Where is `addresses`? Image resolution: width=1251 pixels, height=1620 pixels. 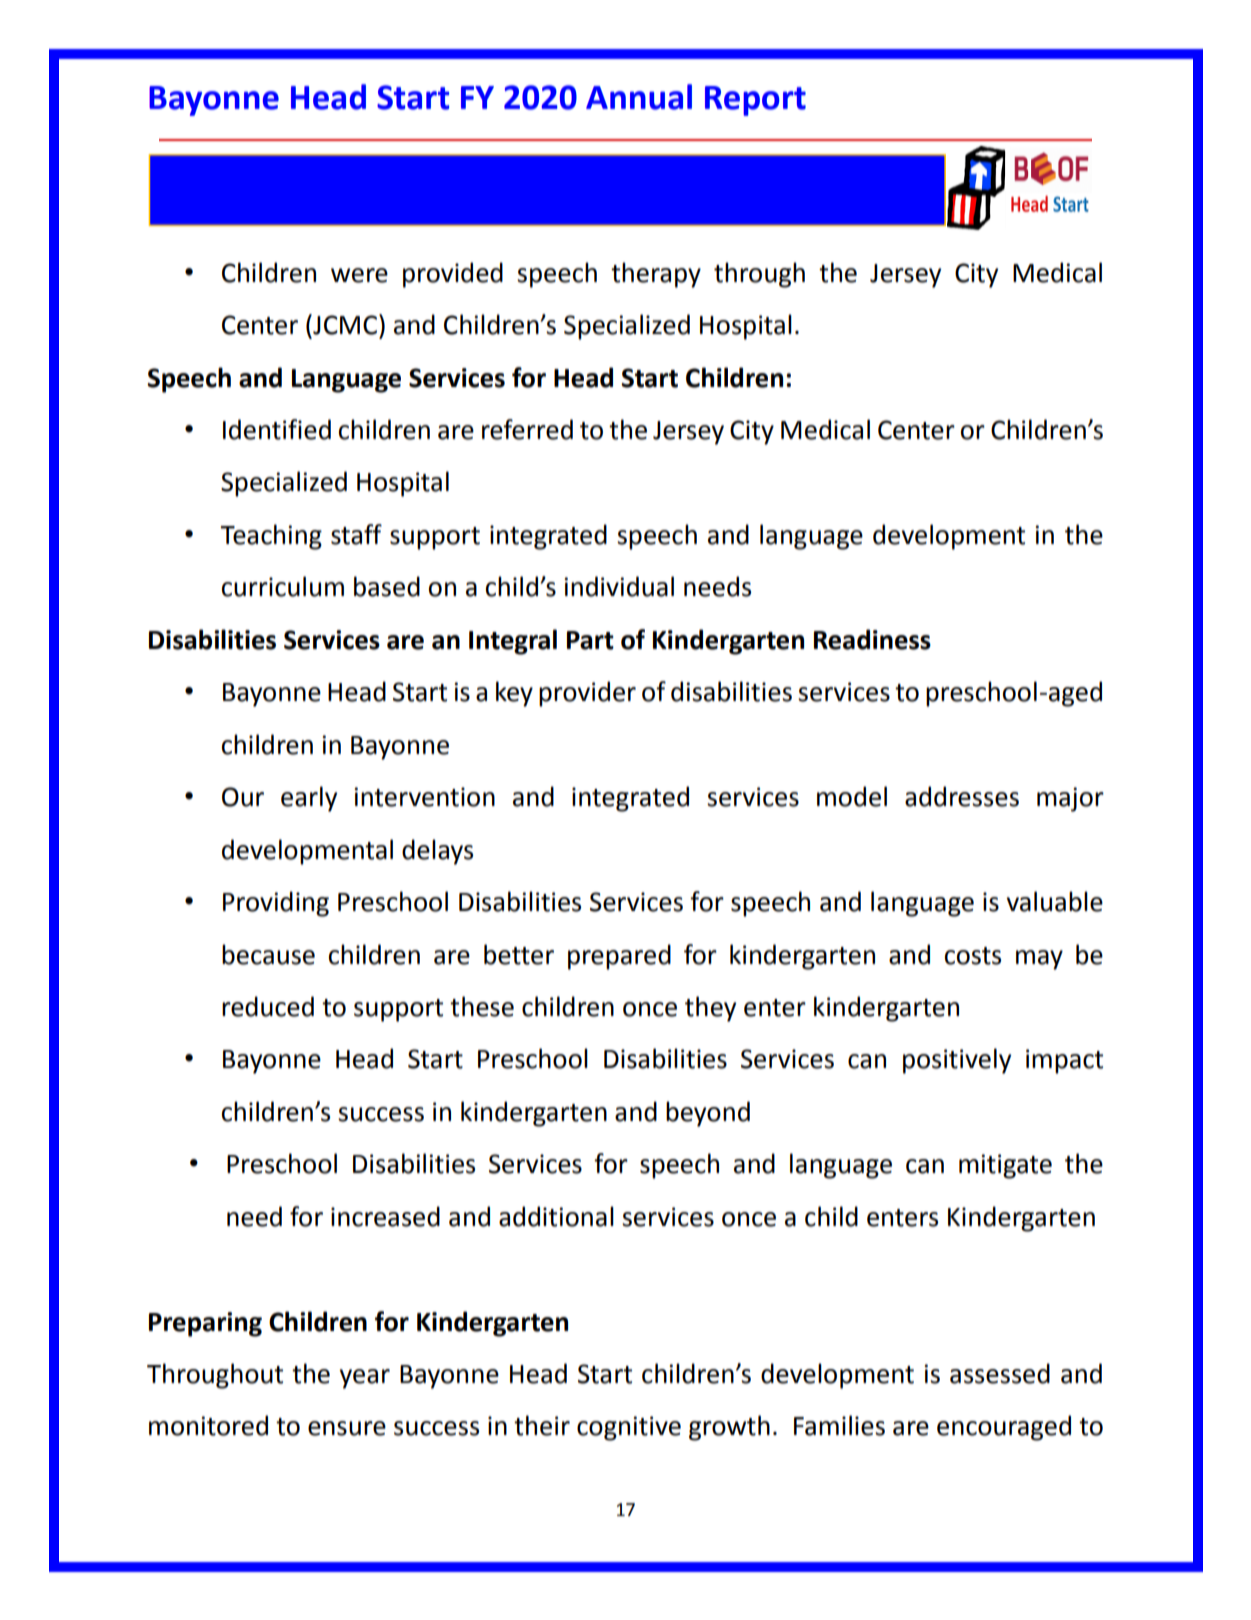
addresses is located at coordinates (962, 796).
